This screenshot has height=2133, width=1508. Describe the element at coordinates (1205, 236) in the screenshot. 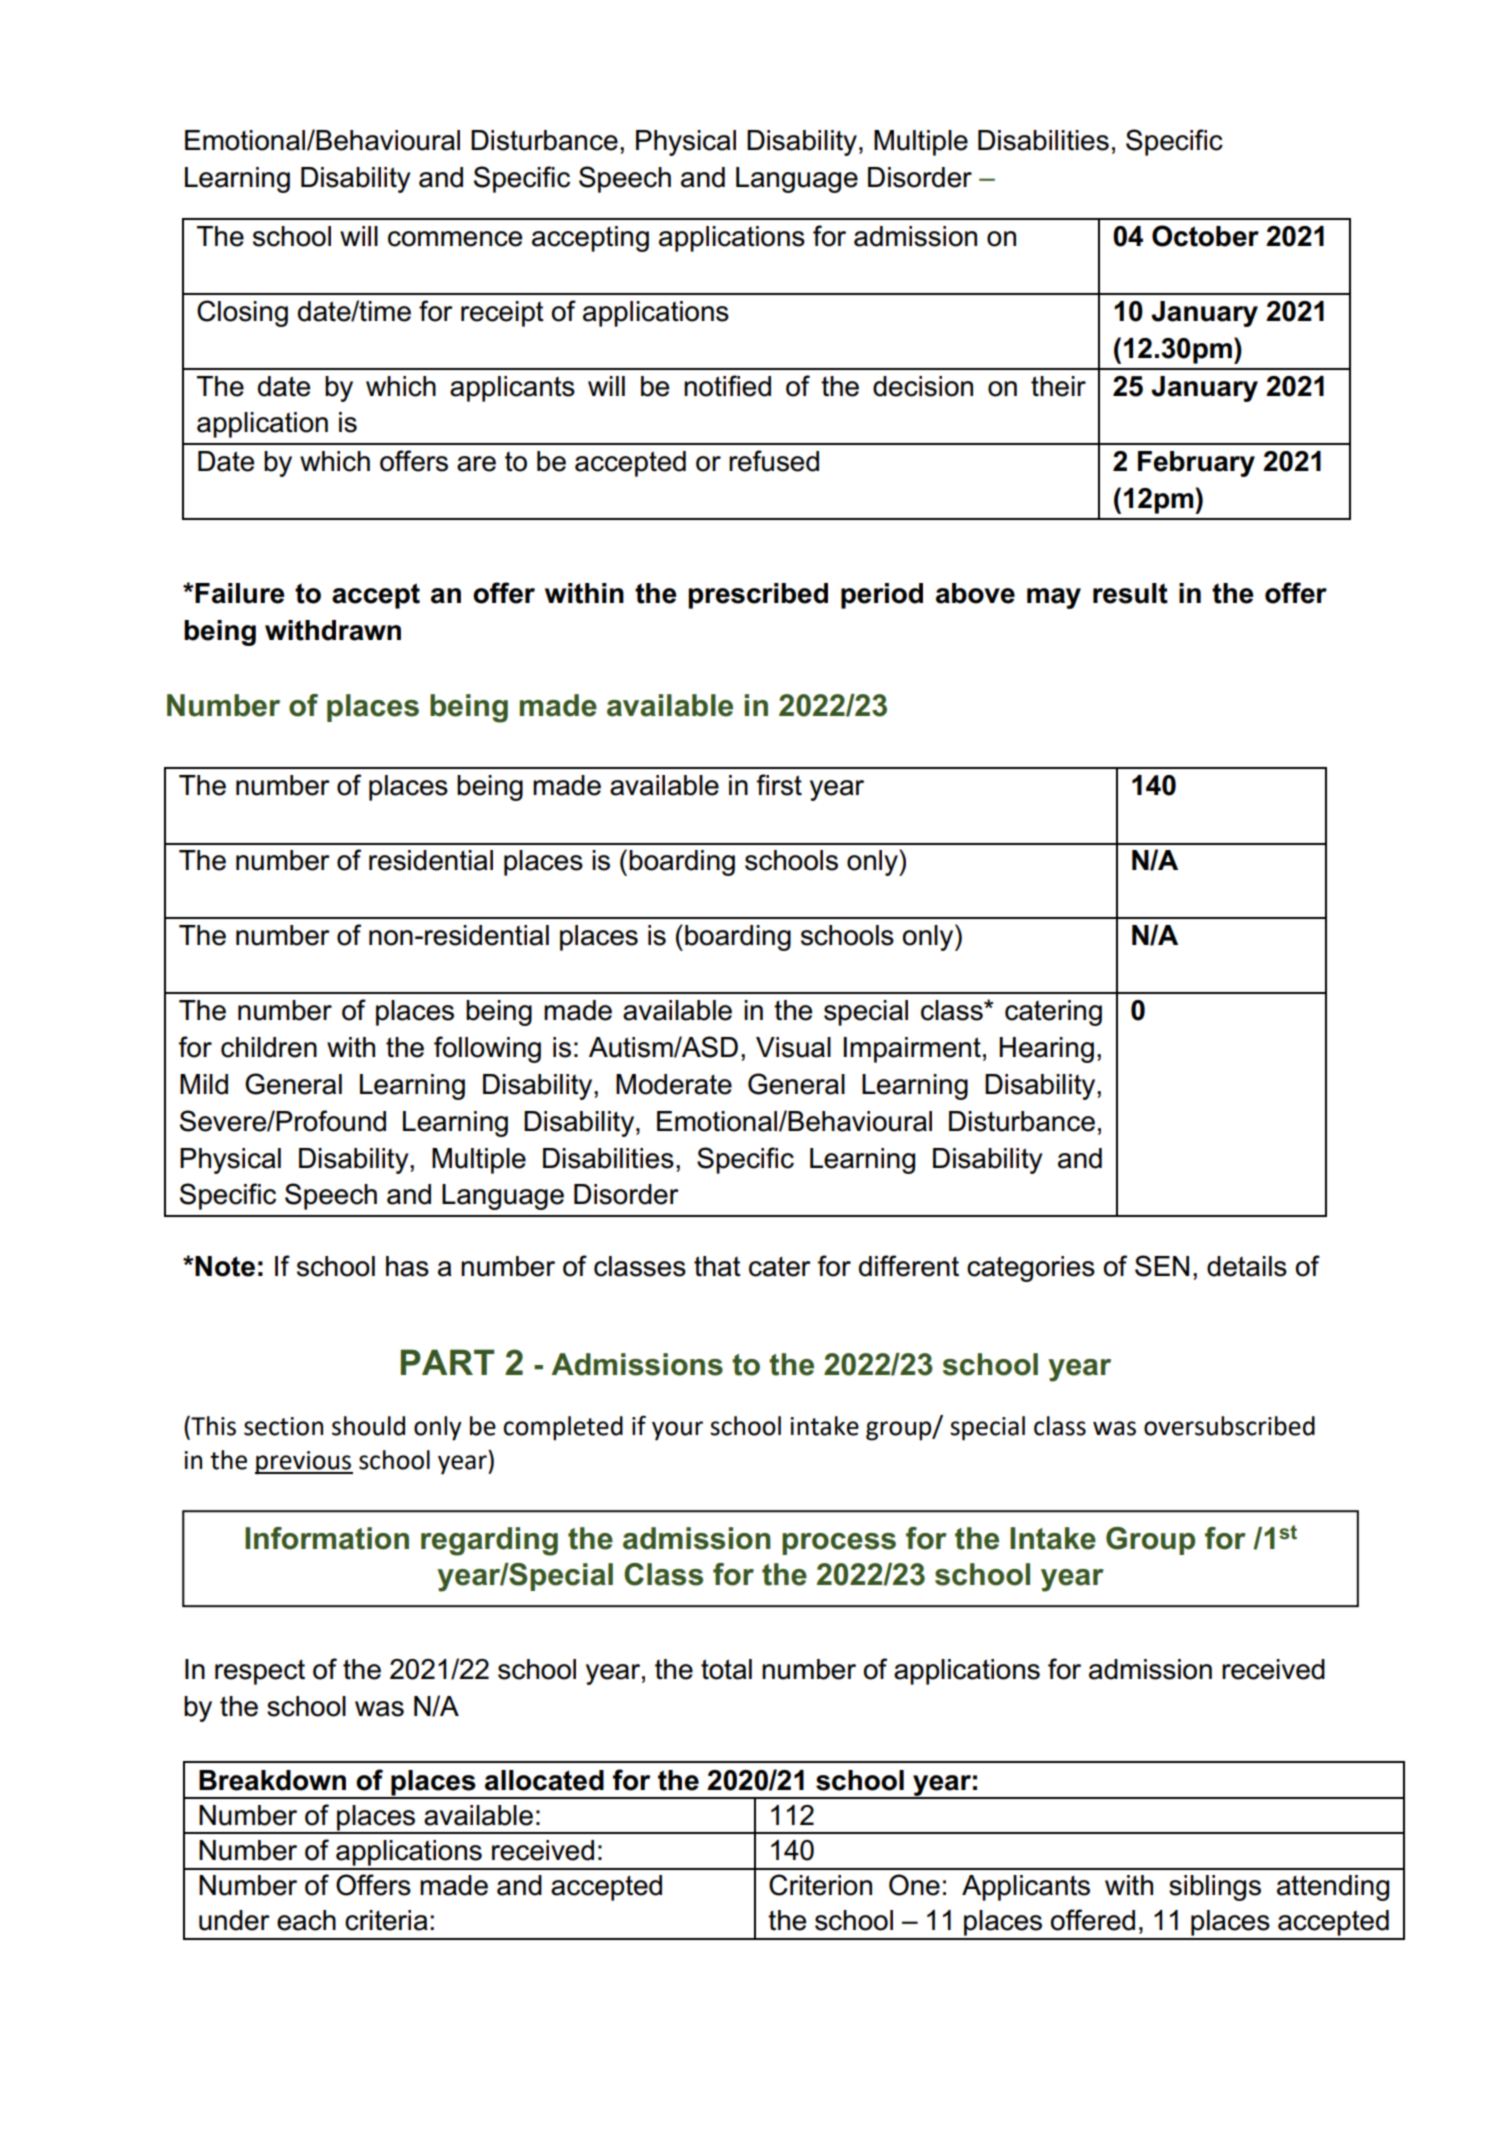

I see `October` at that location.
